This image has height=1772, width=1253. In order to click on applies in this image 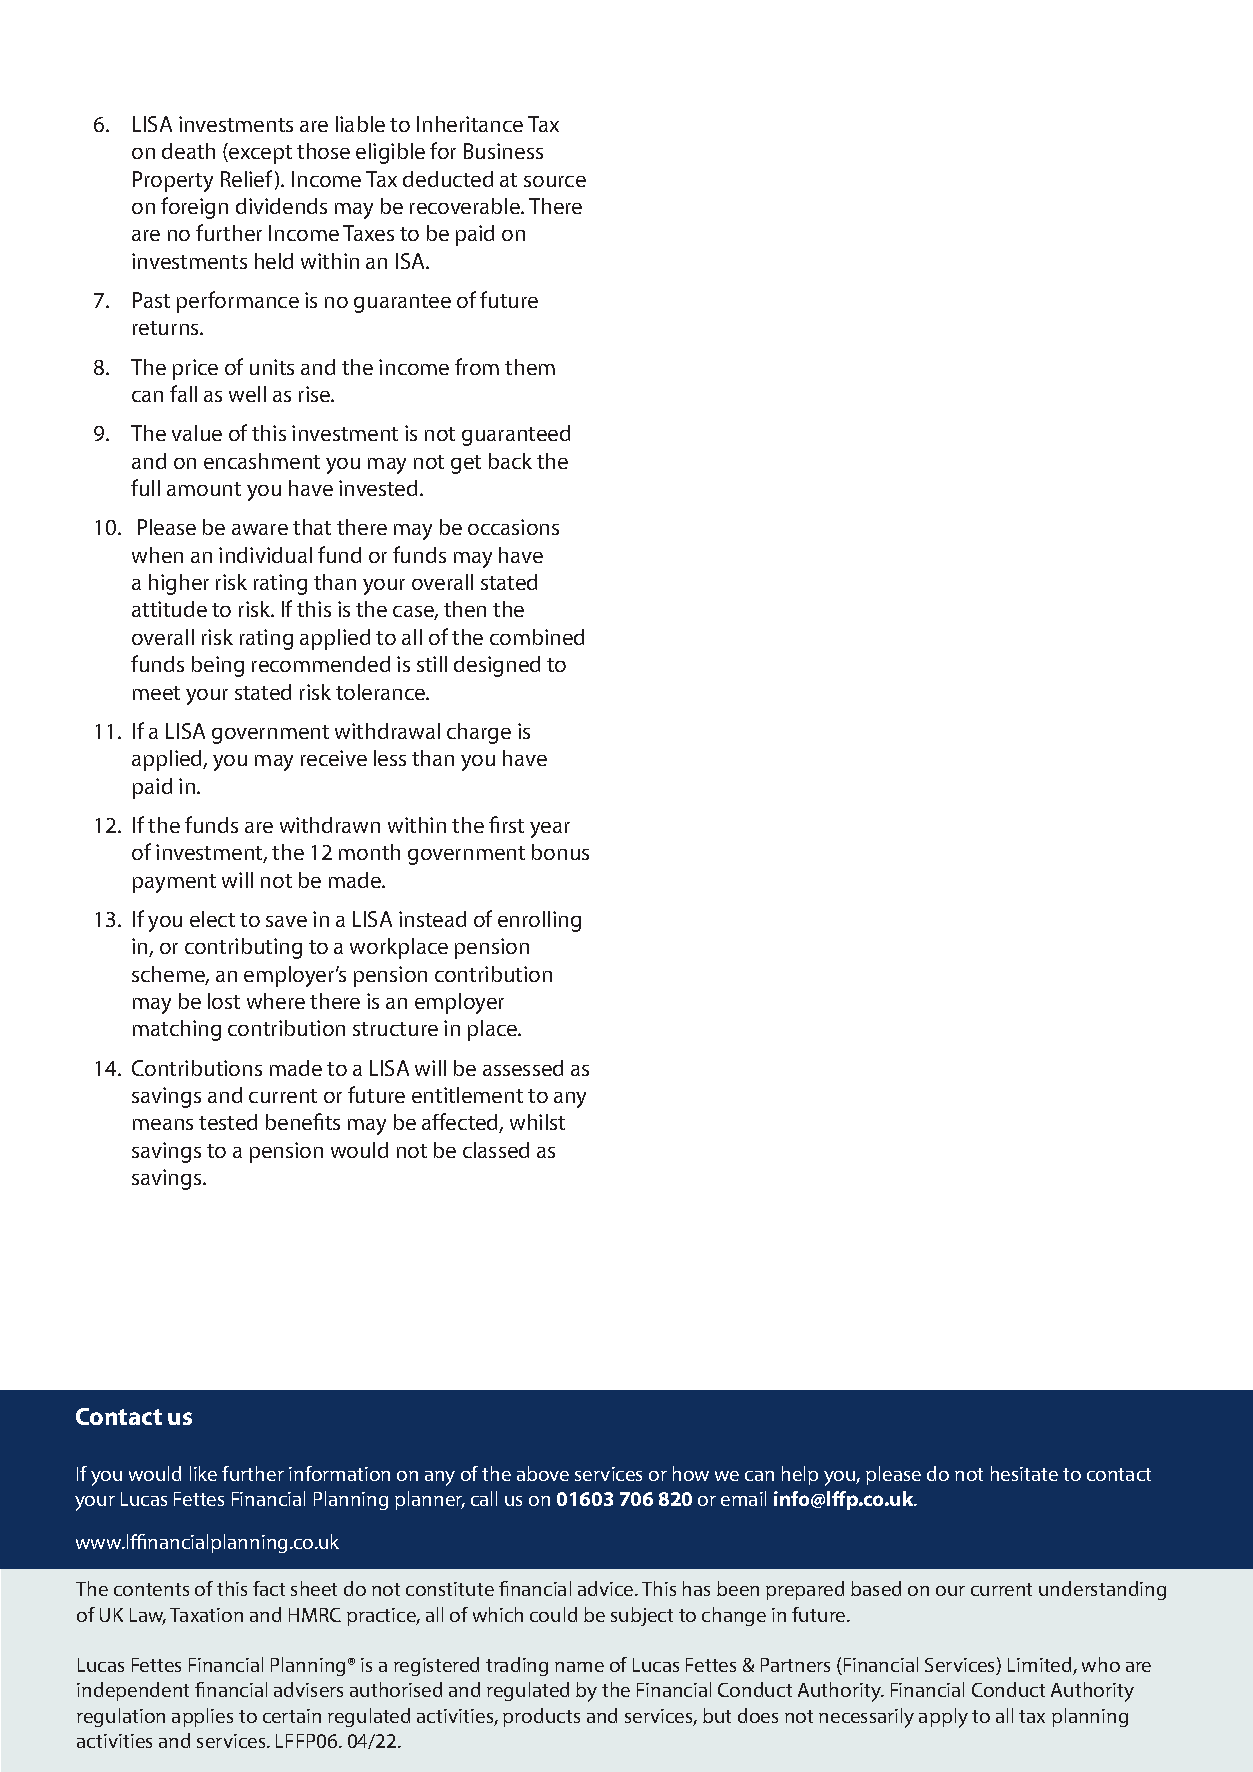, I will do `click(202, 1717)`.
